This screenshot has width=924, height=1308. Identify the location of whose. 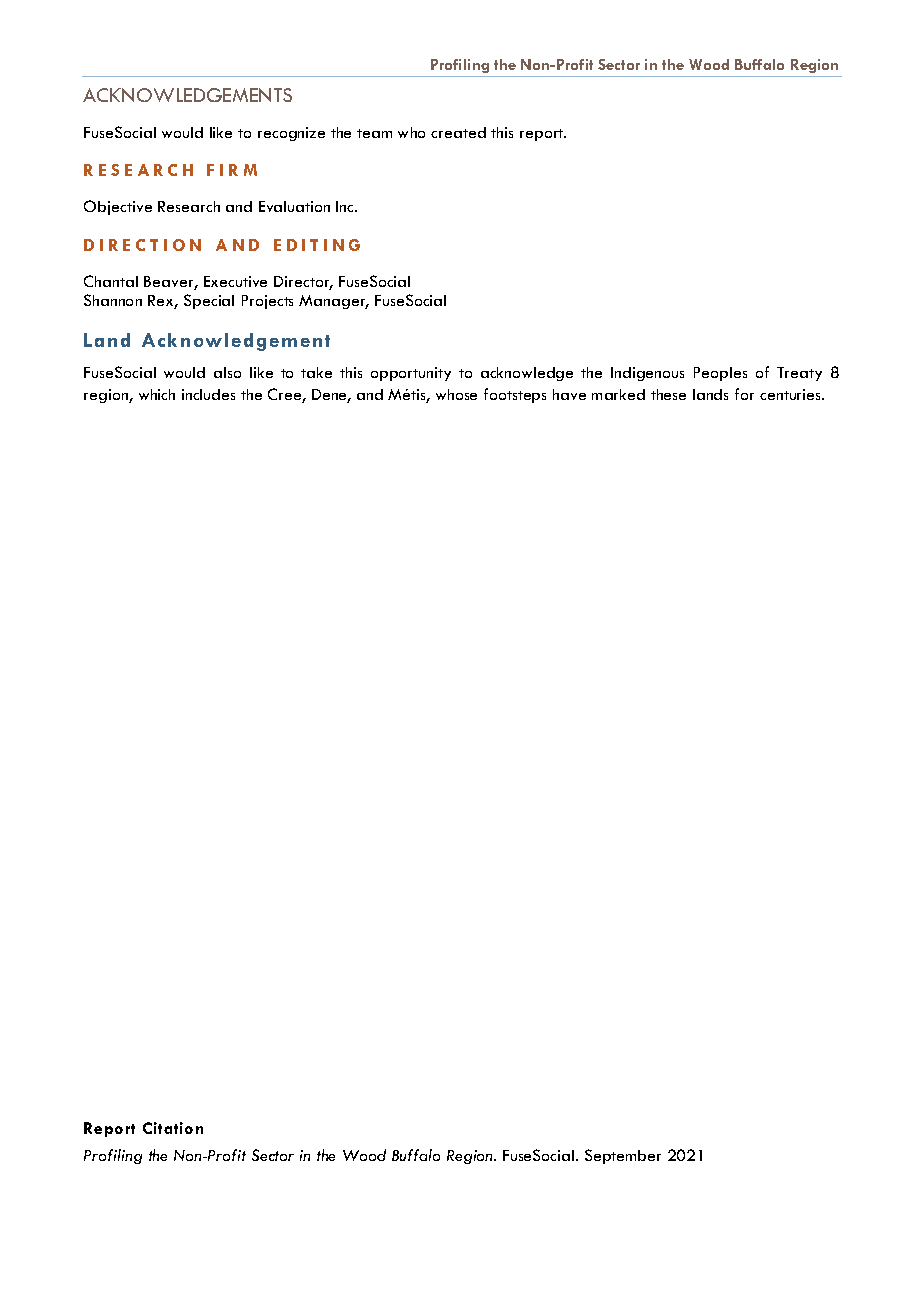
(456, 394).
